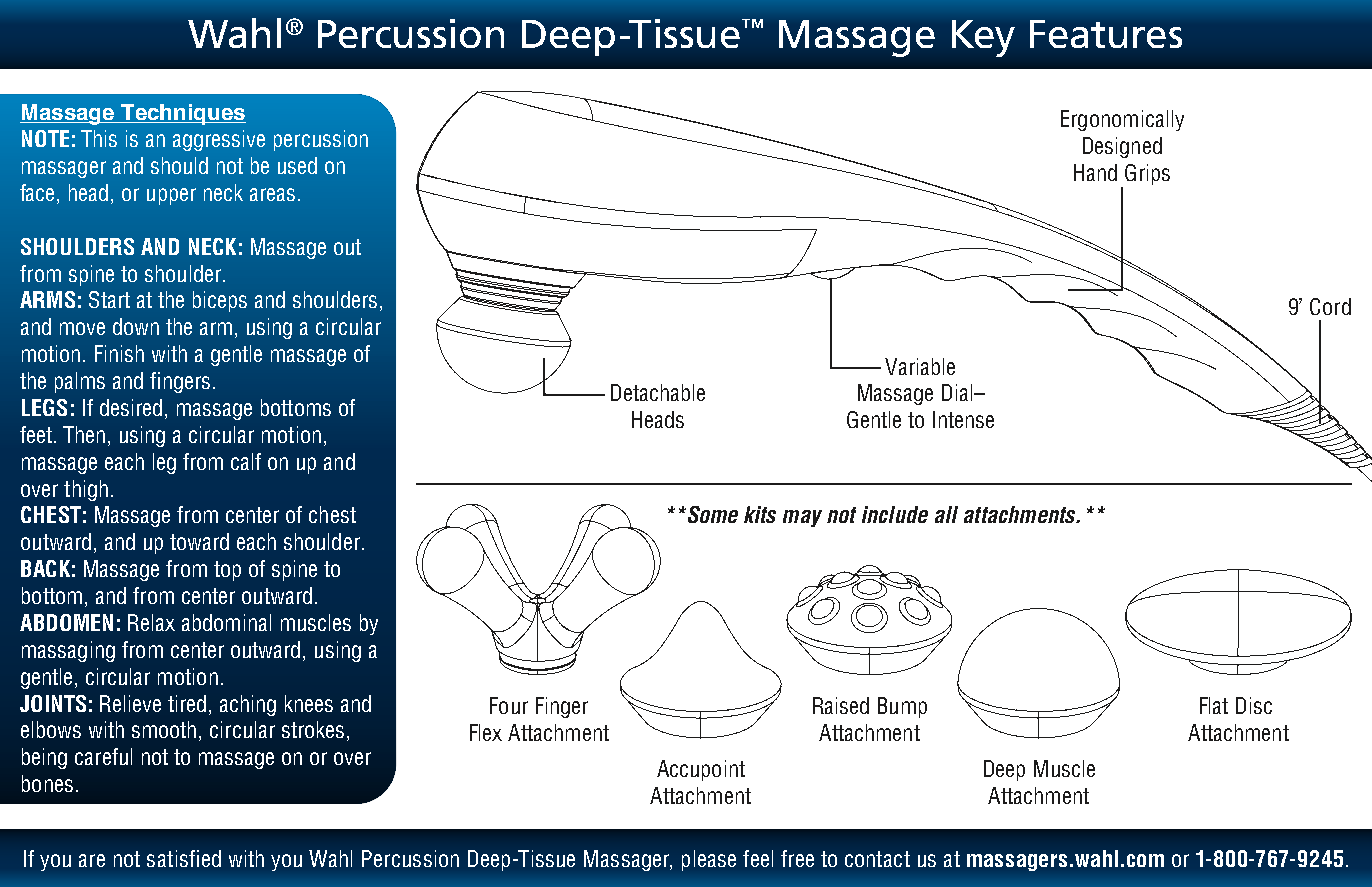 The height and width of the screenshot is (887, 1372). I want to click on toward, so click(199, 541).
